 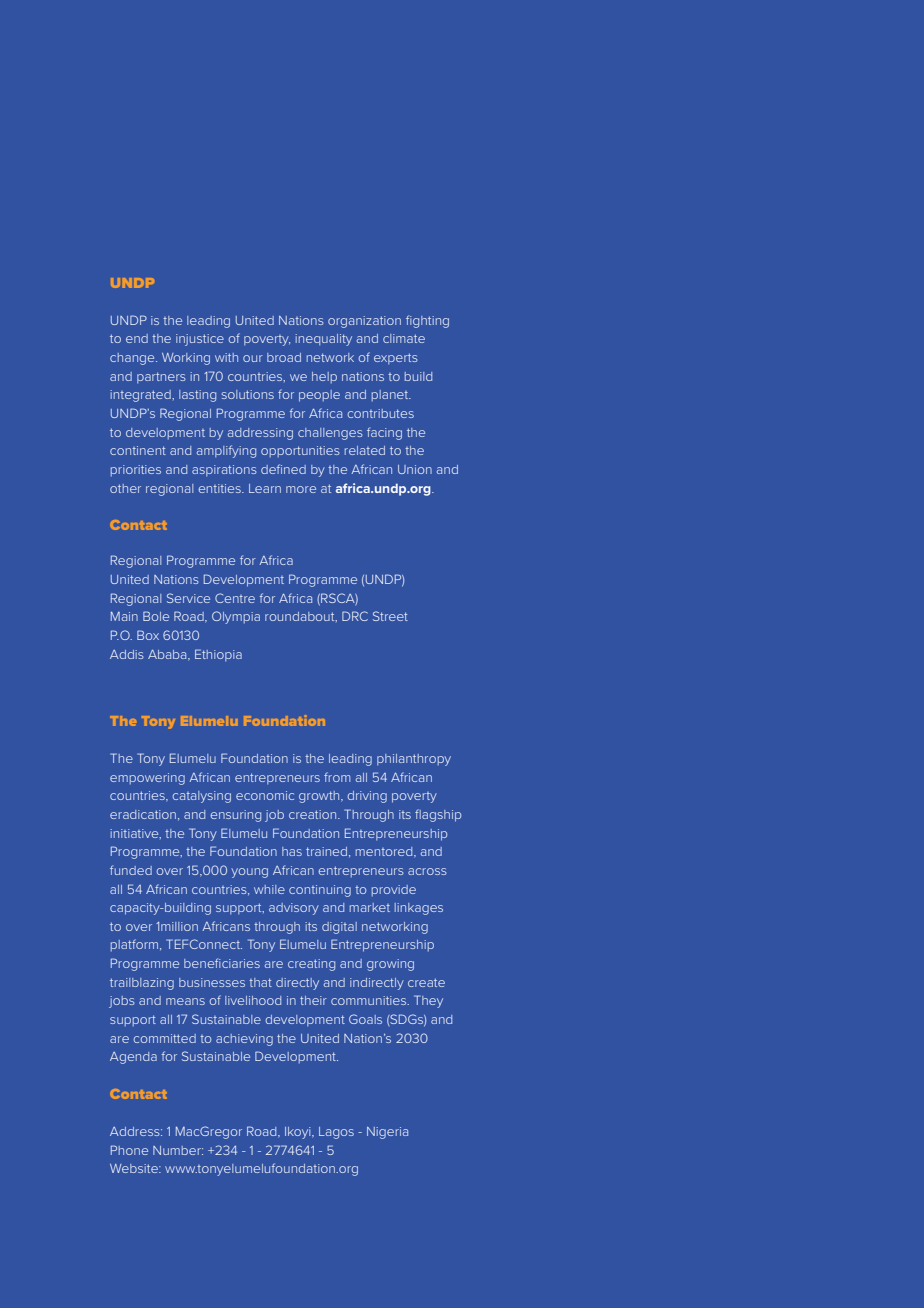 What do you see at coordinates (161, 377) in the screenshot?
I see `partners` at bounding box center [161, 377].
